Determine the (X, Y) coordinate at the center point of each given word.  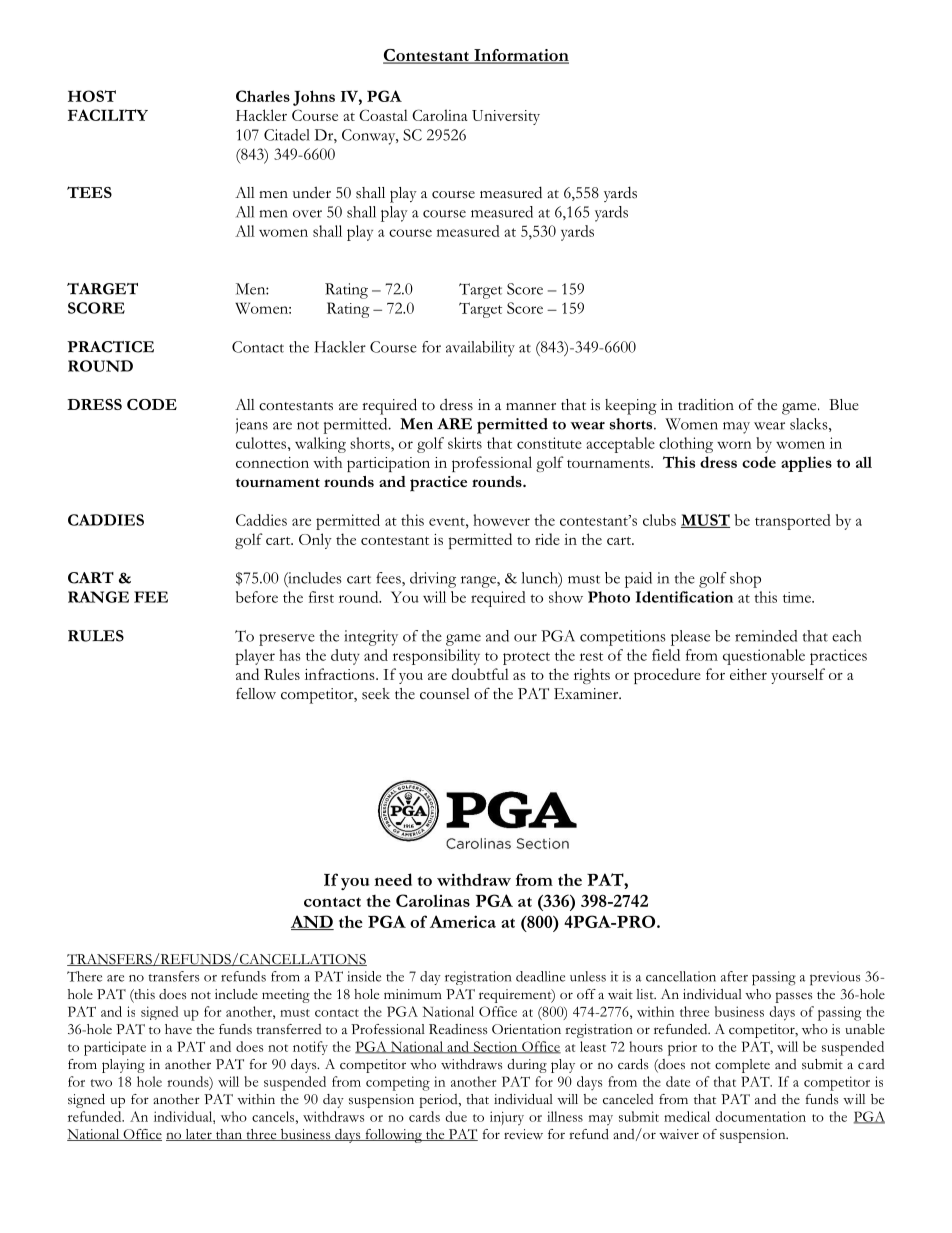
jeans (252, 425)
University (506, 117)
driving (433, 580)
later (198, 1135)
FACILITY (108, 115)
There (84, 976)
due (456, 1116)
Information (520, 56)
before (257, 597)
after (734, 976)
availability (480, 349)
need (393, 879)
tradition (706, 404)
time (798, 597)
